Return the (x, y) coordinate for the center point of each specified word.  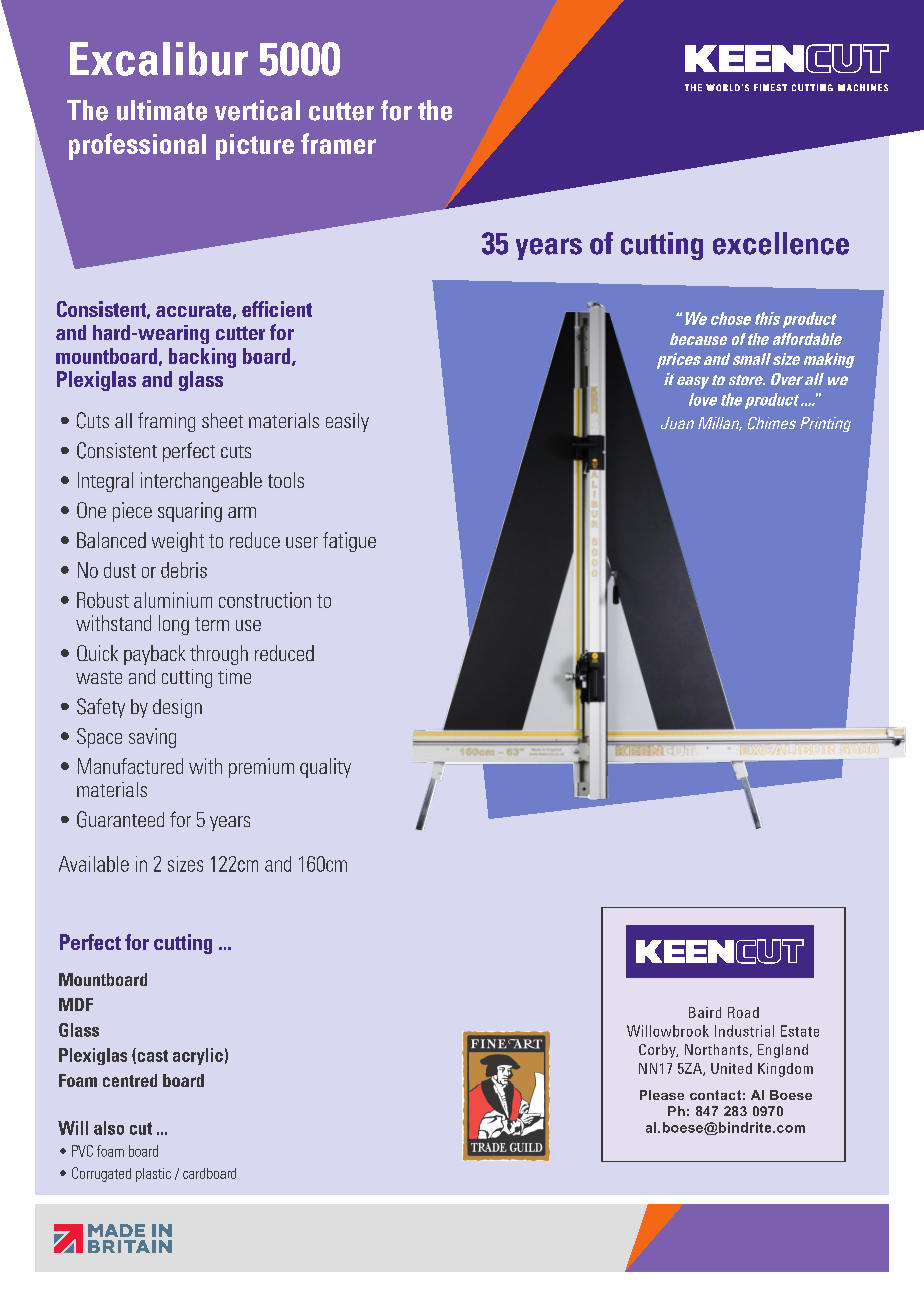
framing (166, 422)
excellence (781, 243)
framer (338, 143)
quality (325, 768)
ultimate (162, 110)
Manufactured (130, 766)
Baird (705, 1012)
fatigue (349, 542)
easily (347, 422)
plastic (153, 1175)
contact (715, 1095)
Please (662, 1095)
